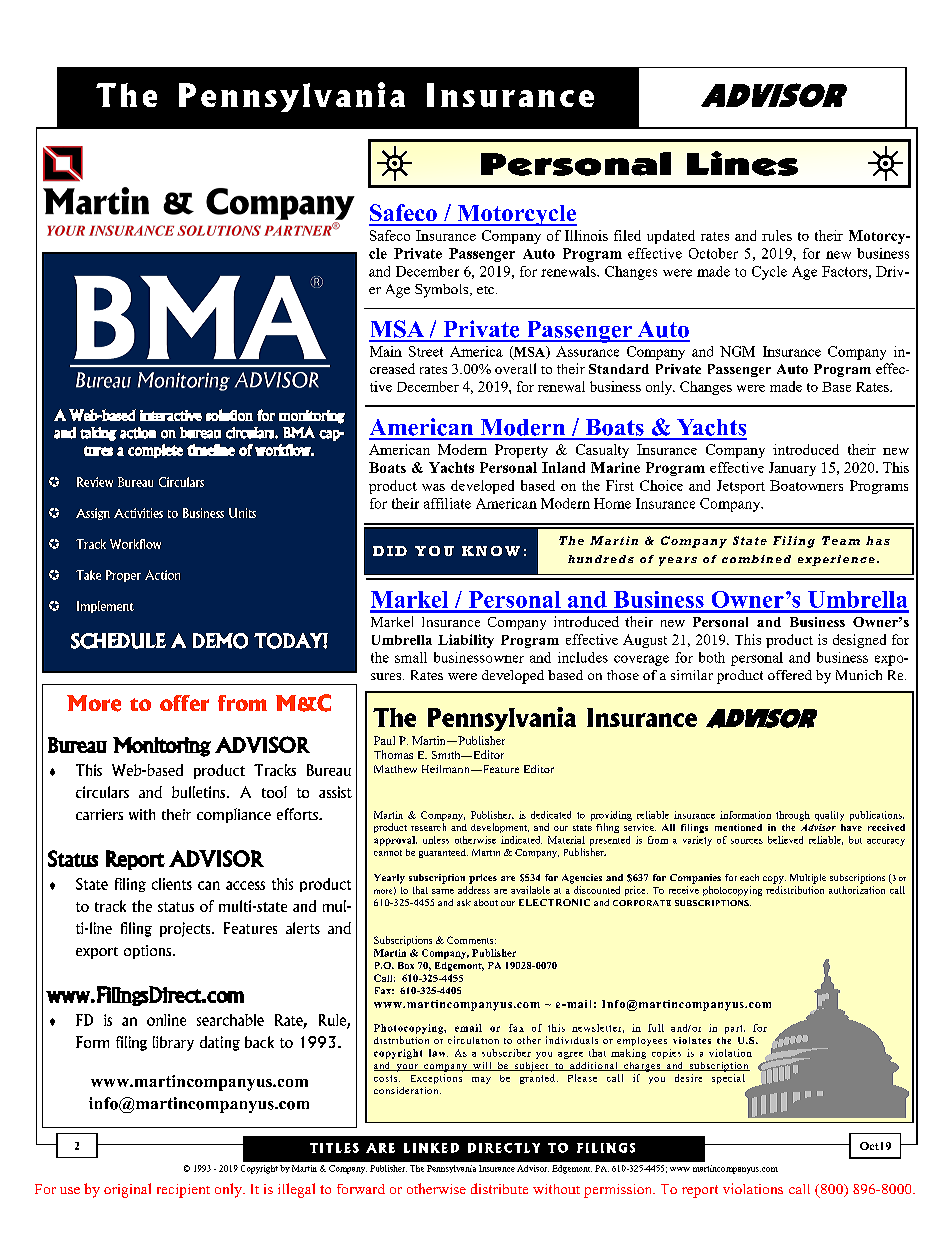 This screenshot has height=1233, width=952. Describe the element at coordinates (678, 561) in the screenshot. I see `years` at that location.
